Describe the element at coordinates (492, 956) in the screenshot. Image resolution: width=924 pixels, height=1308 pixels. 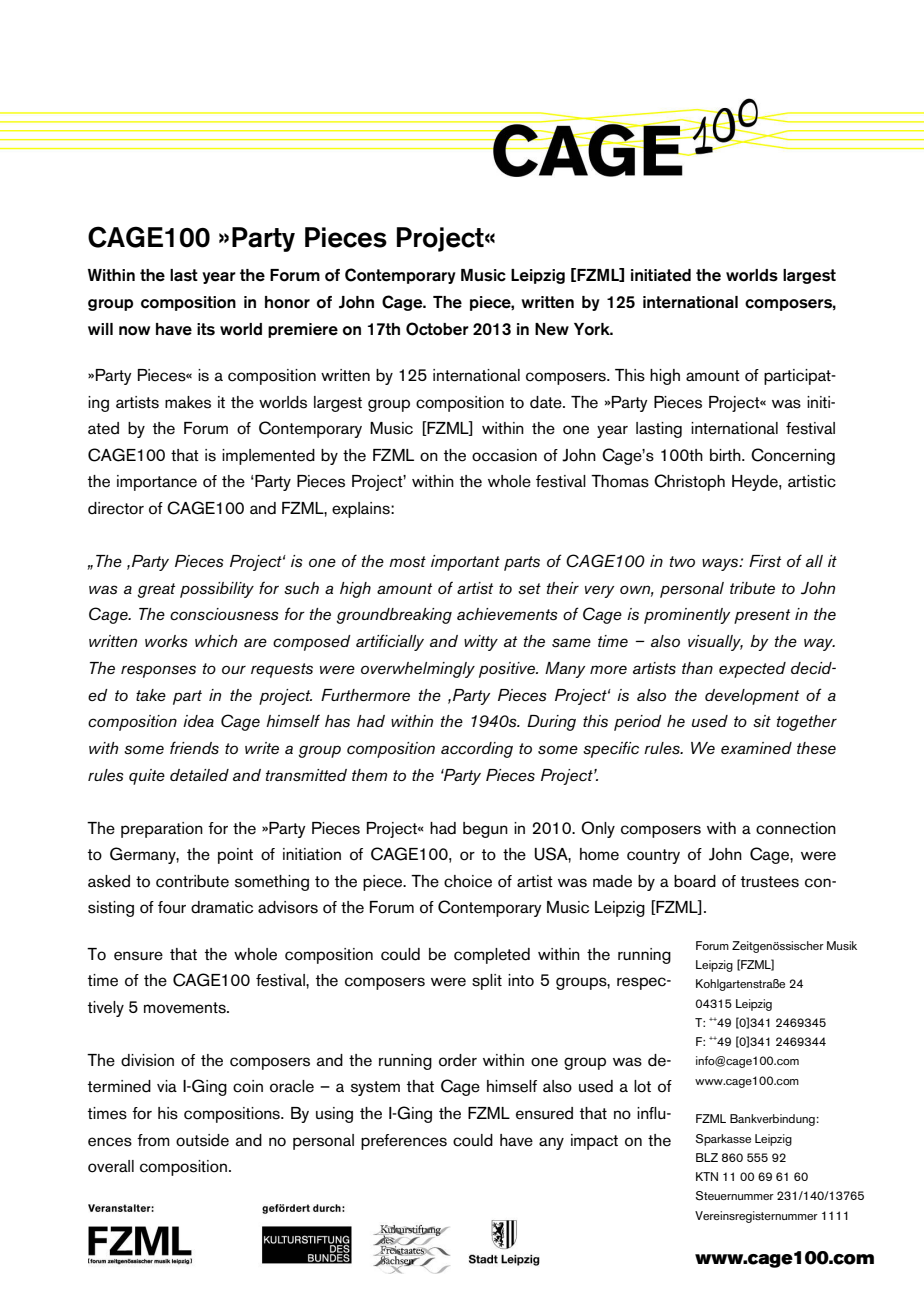
I see `completed` at that location.
